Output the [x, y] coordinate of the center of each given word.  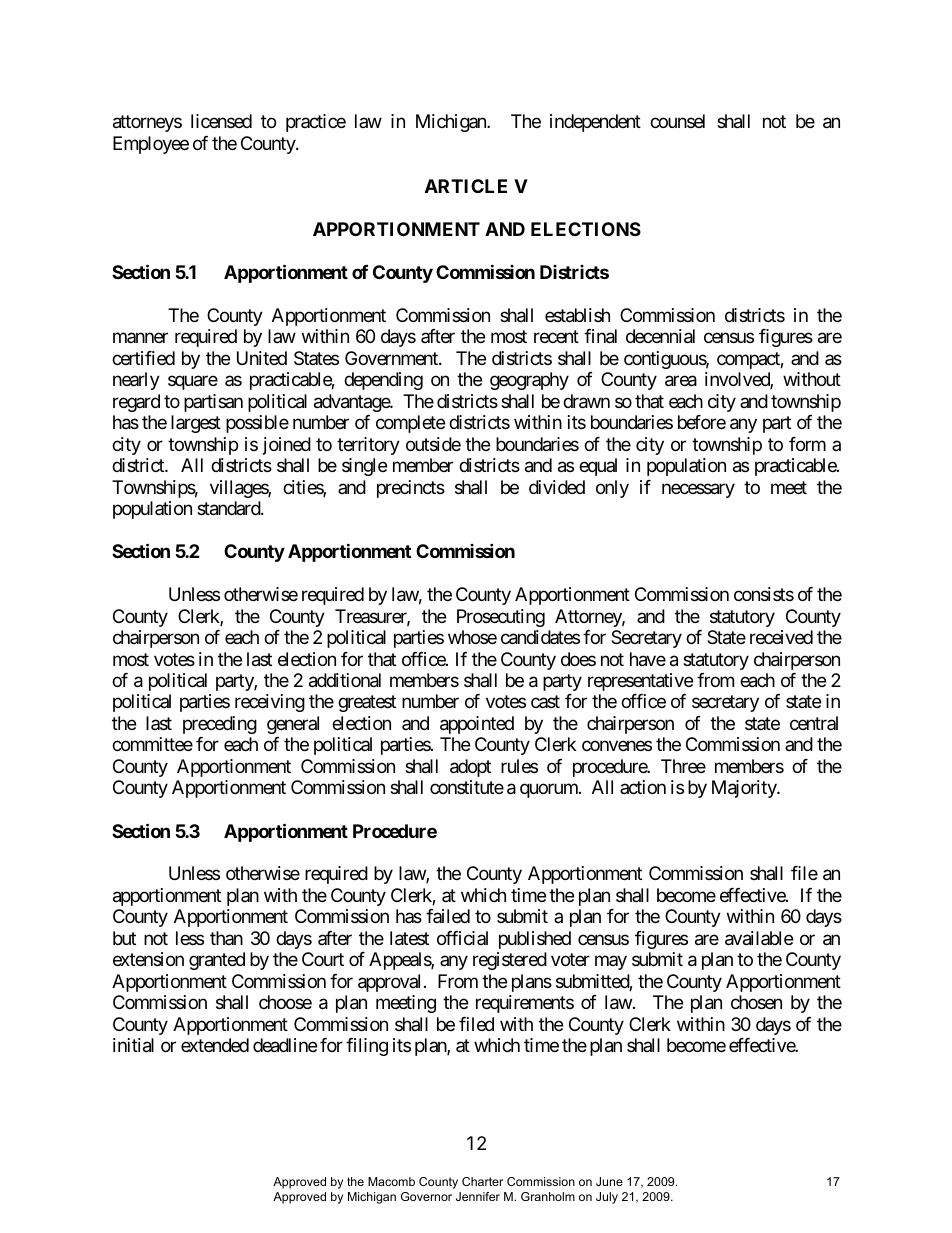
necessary [698, 490]
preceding [220, 725]
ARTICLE [466, 186]
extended [215, 1045]
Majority [745, 789]
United [262, 358]
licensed [221, 121]
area [681, 381]
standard [229, 508]
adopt [470, 768]
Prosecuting [501, 618]
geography [529, 381]
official [462, 938]
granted [217, 961]
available [759, 938]
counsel [677, 121]
